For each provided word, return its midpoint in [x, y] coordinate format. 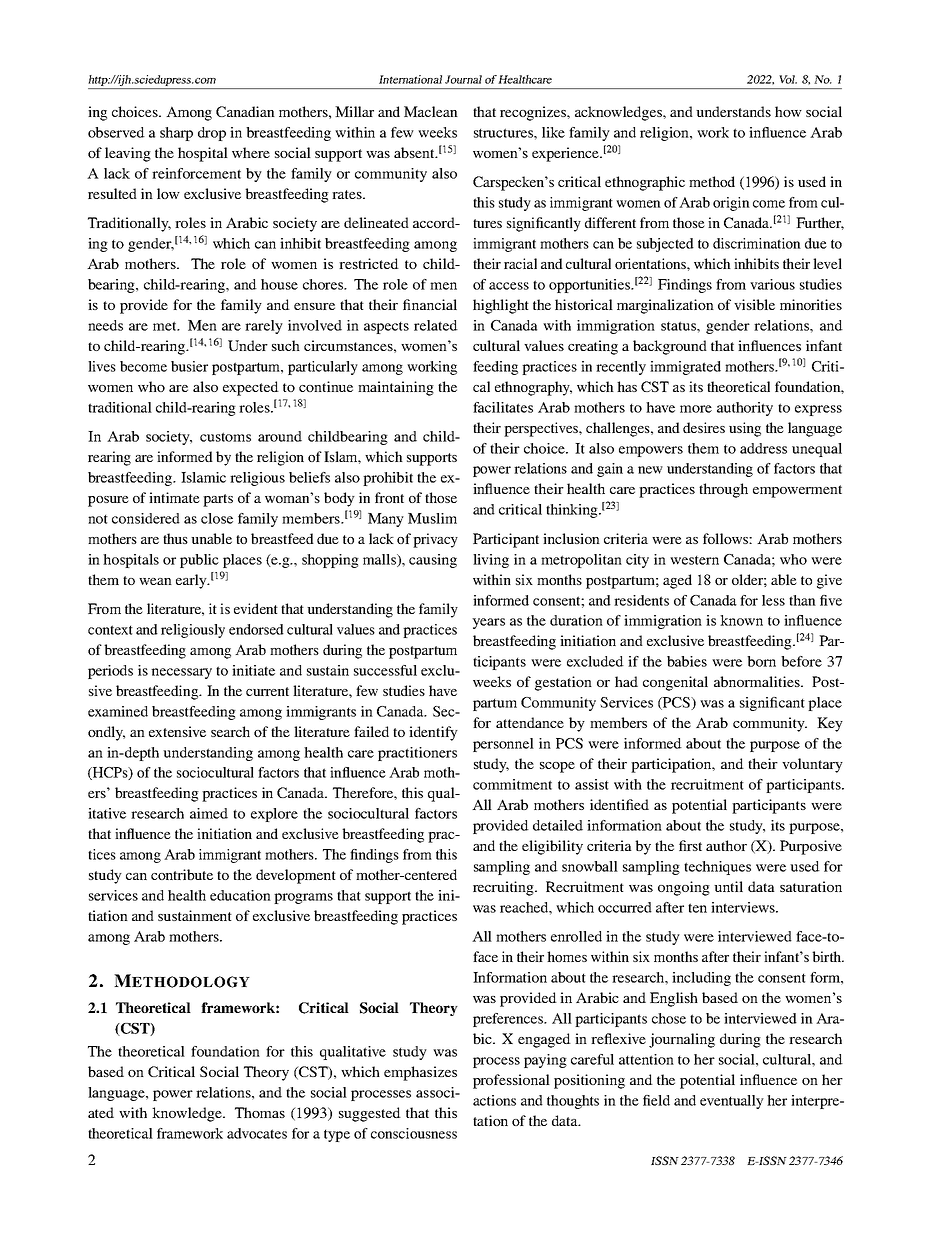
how [788, 111]
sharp [176, 134]
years [488, 623]
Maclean [431, 111]
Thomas [260, 1112]
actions [494, 1100]
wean [155, 581]
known [741, 620]
